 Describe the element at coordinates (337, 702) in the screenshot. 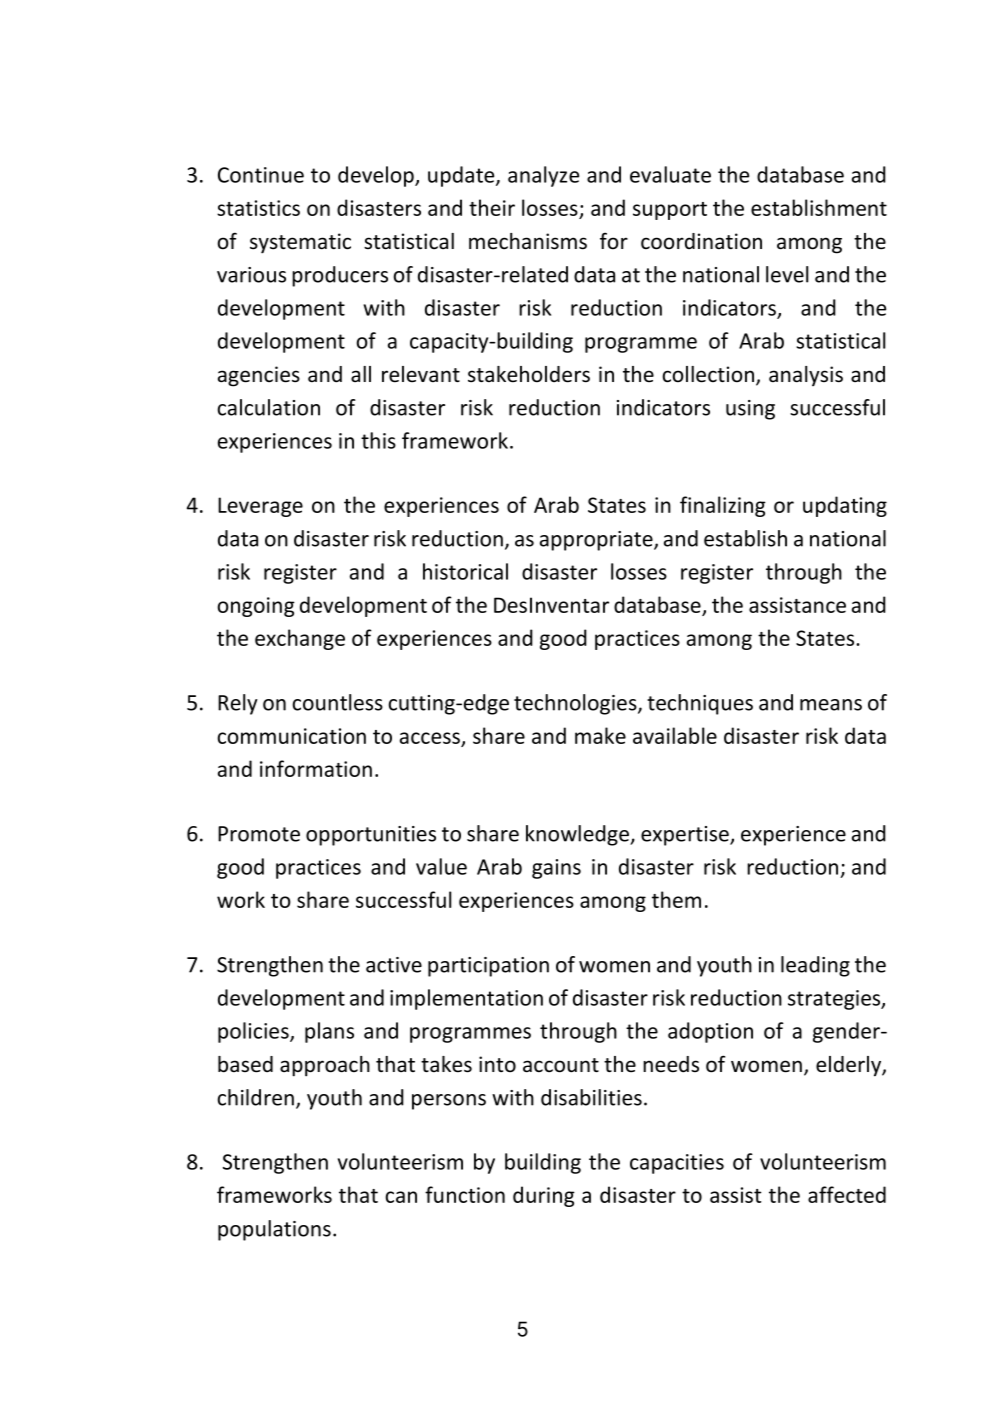

I see `countless` at that location.
